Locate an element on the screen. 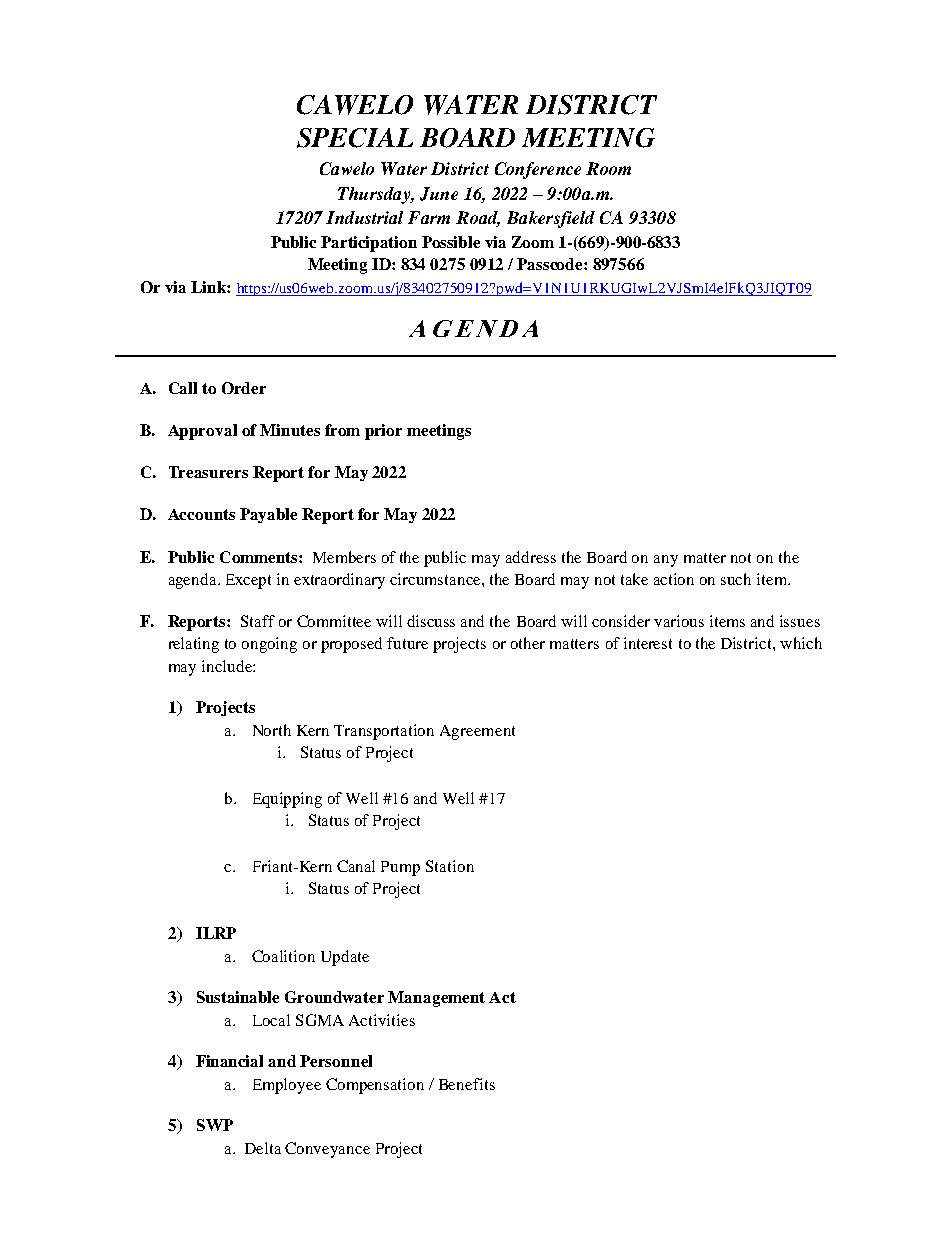  Benefits is located at coordinates (467, 1084).
